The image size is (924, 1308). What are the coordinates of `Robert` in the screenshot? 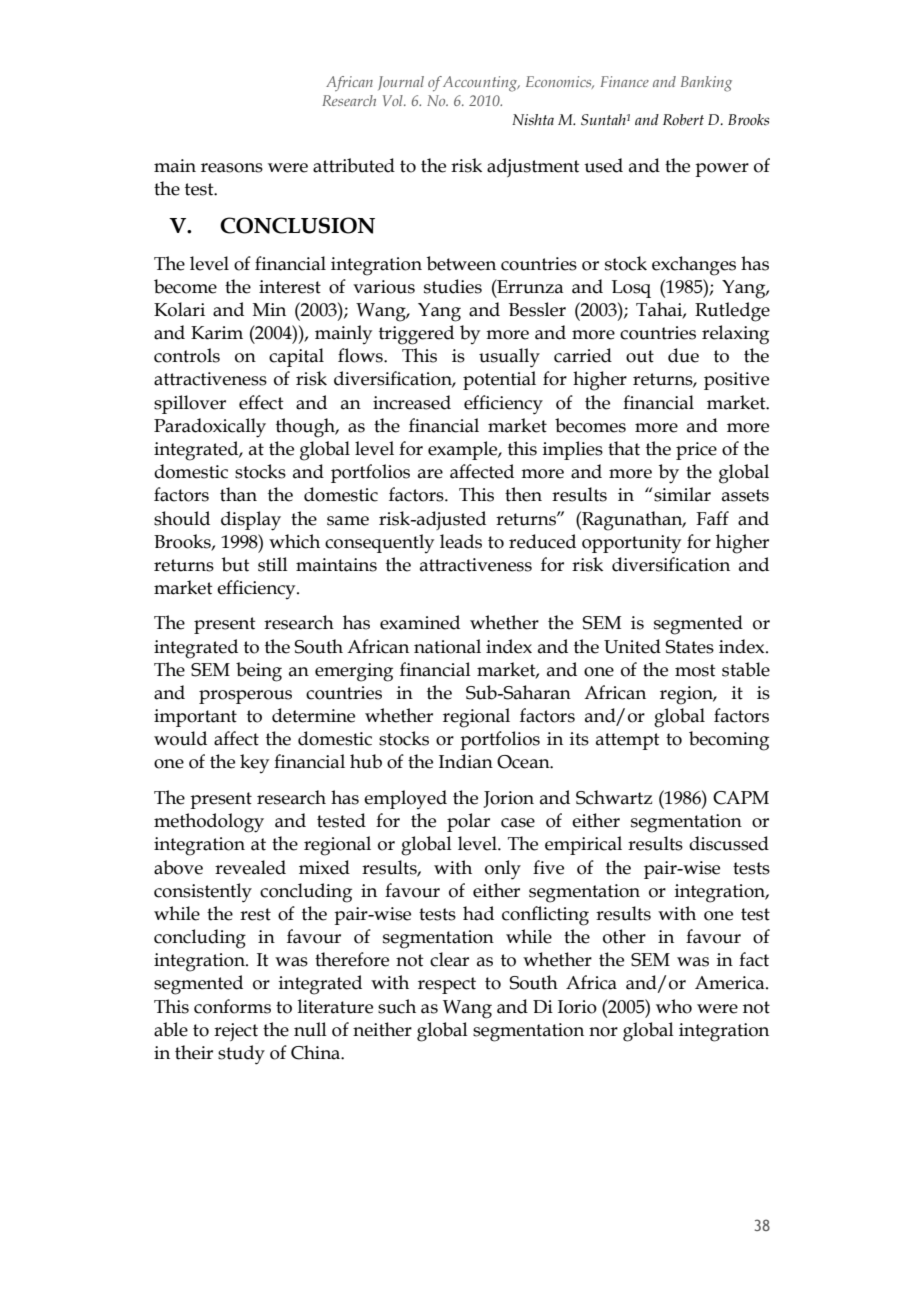 It's located at (683, 120).
